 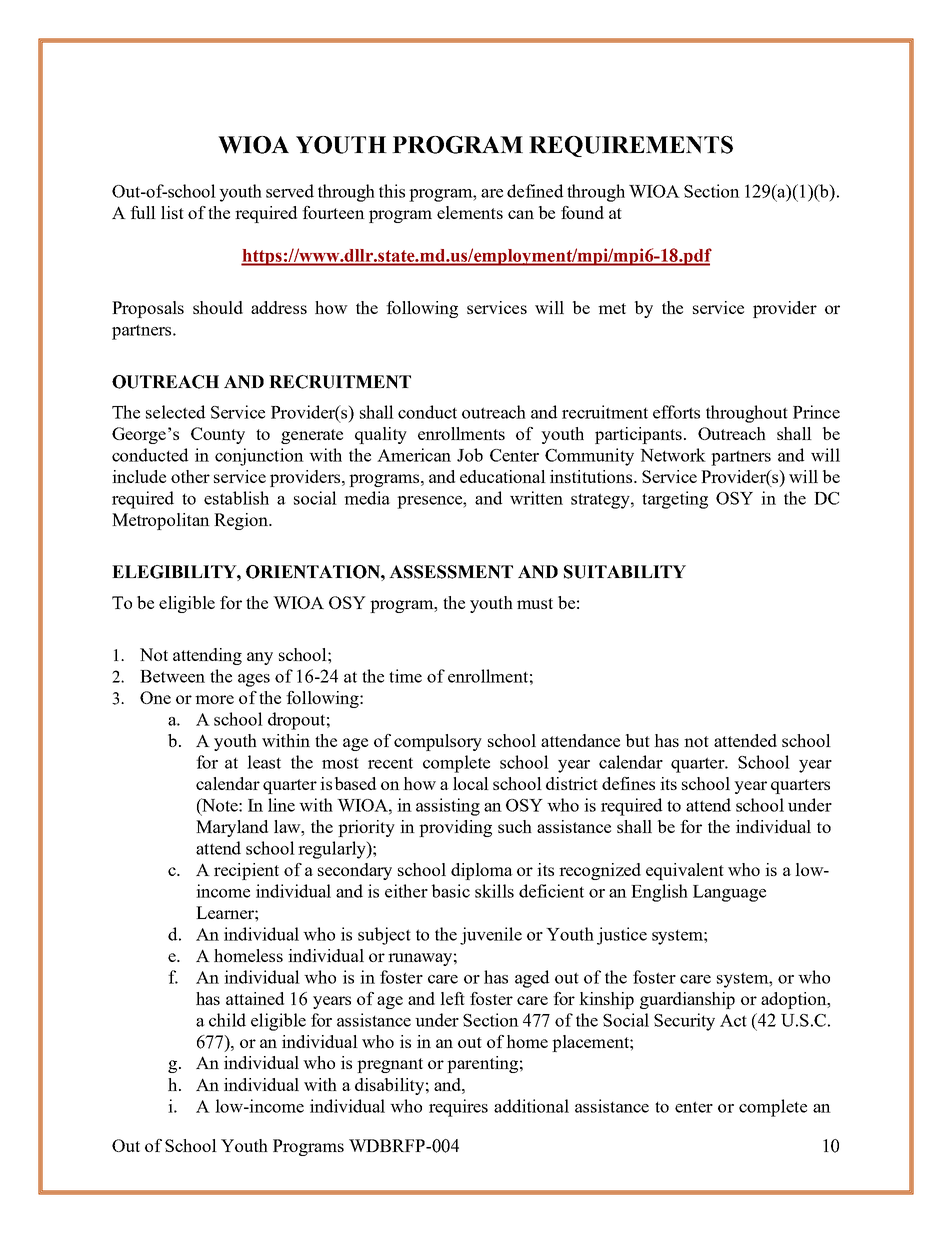 What do you see at coordinates (685, 871) in the screenshot?
I see `equivalent` at bounding box center [685, 871].
